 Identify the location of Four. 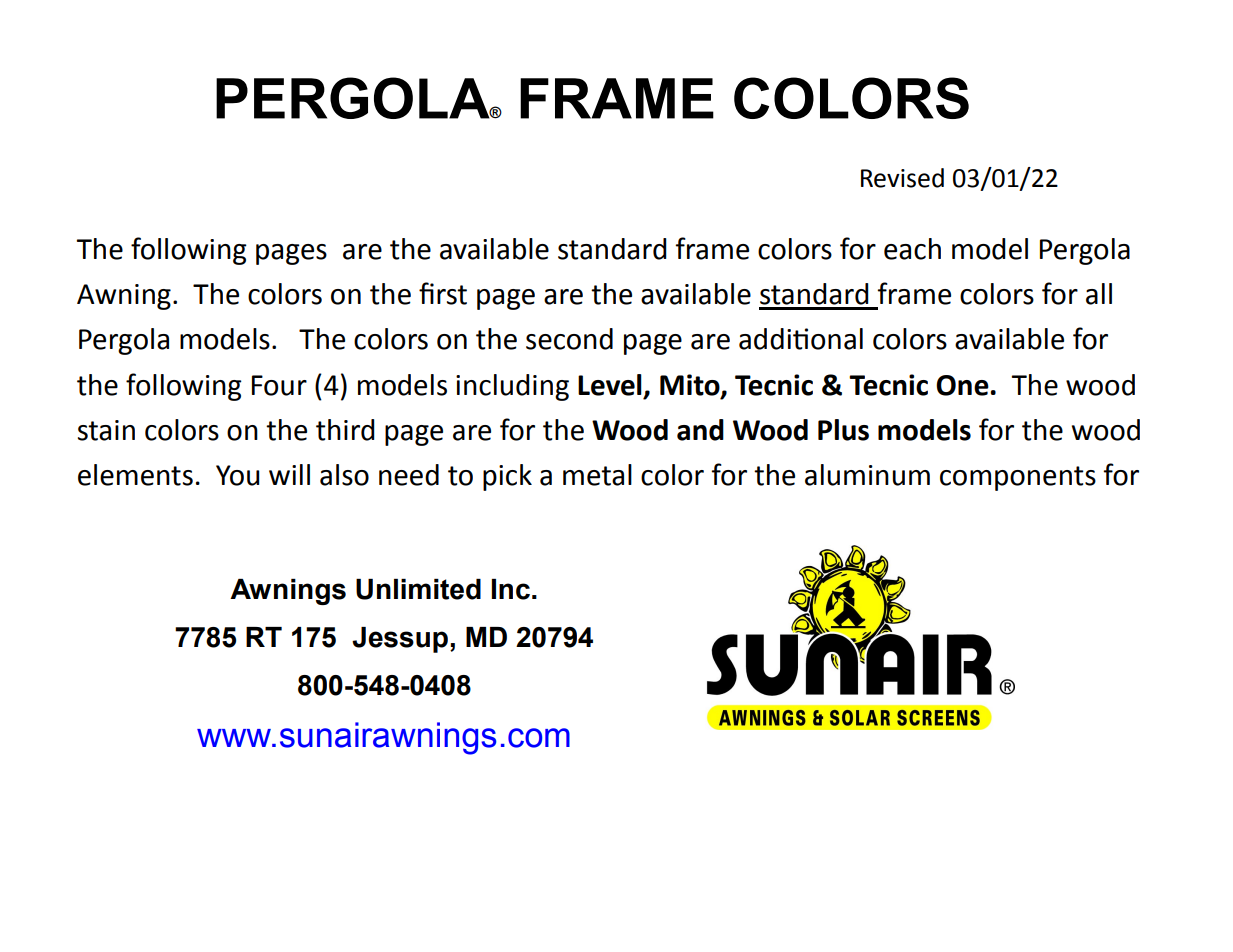
(279, 385).
